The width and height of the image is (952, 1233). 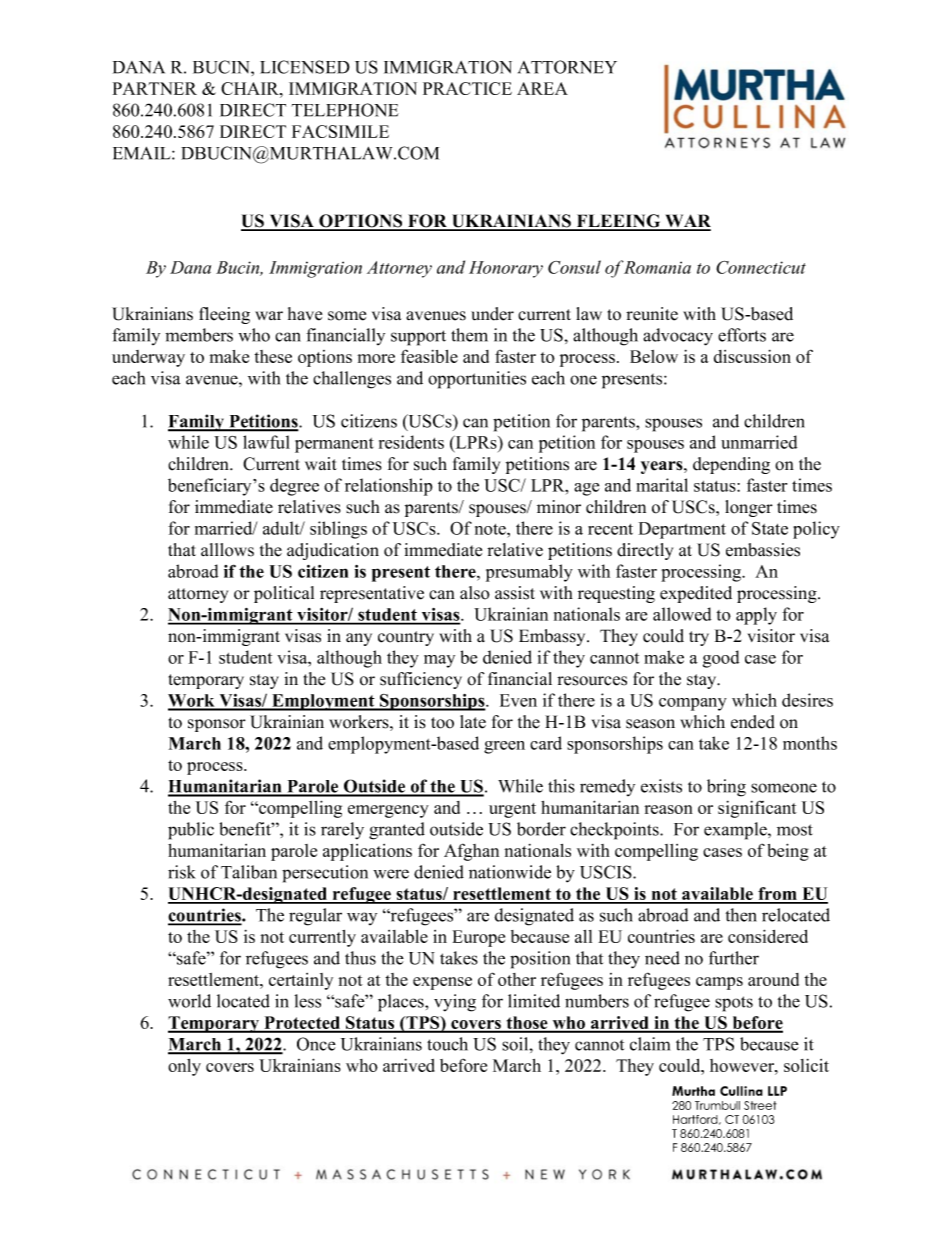 I want to click on them, so click(x=469, y=335).
